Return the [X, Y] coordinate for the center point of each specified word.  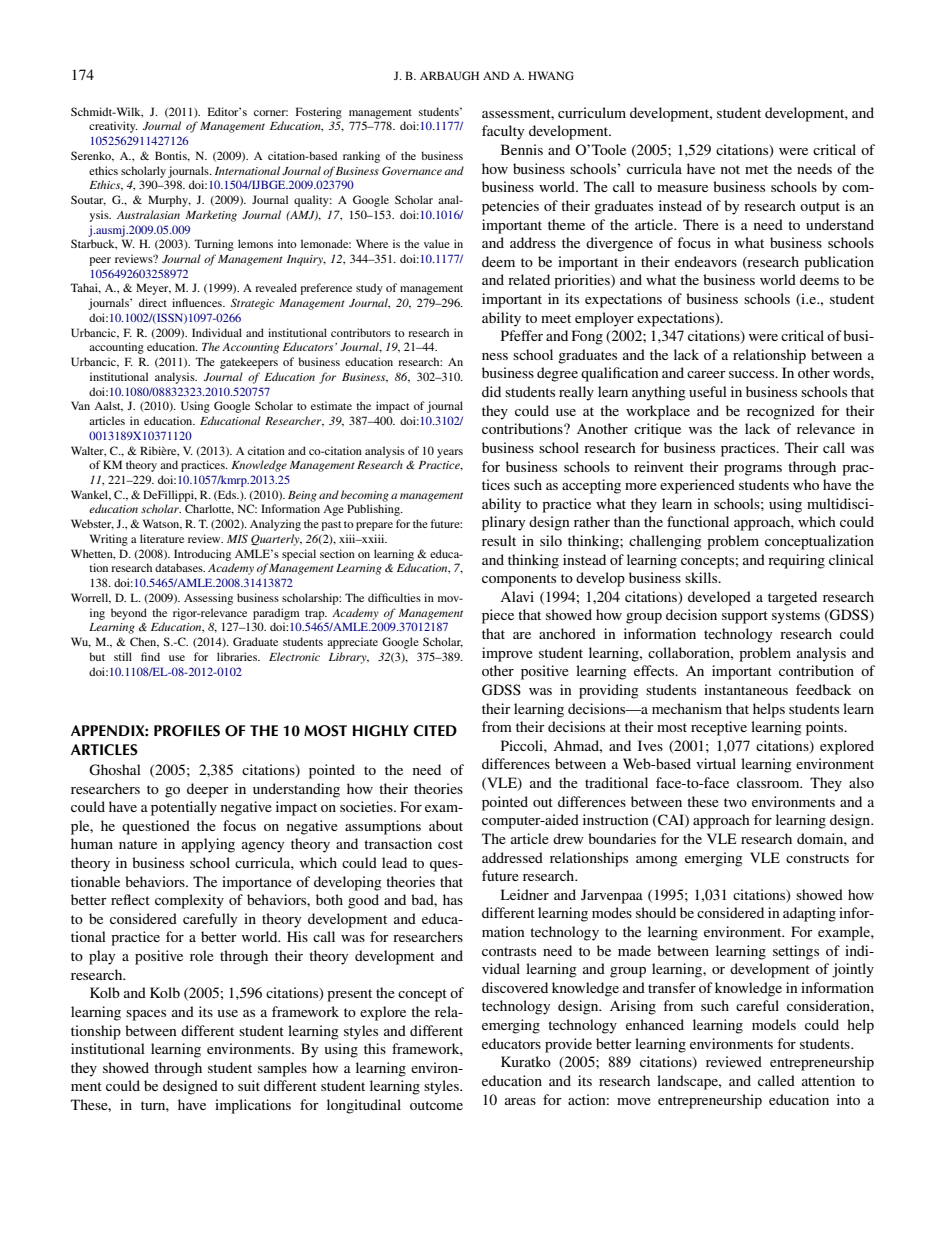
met [756, 169]
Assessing [208, 599]
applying [208, 845]
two [735, 802]
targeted [792, 598]
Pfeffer [522, 335]
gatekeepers [249, 363]
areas [520, 1101]
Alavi [517, 596]
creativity [113, 127]
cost [450, 844]
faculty [503, 132]
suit [249, 1085]
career [706, 374]
